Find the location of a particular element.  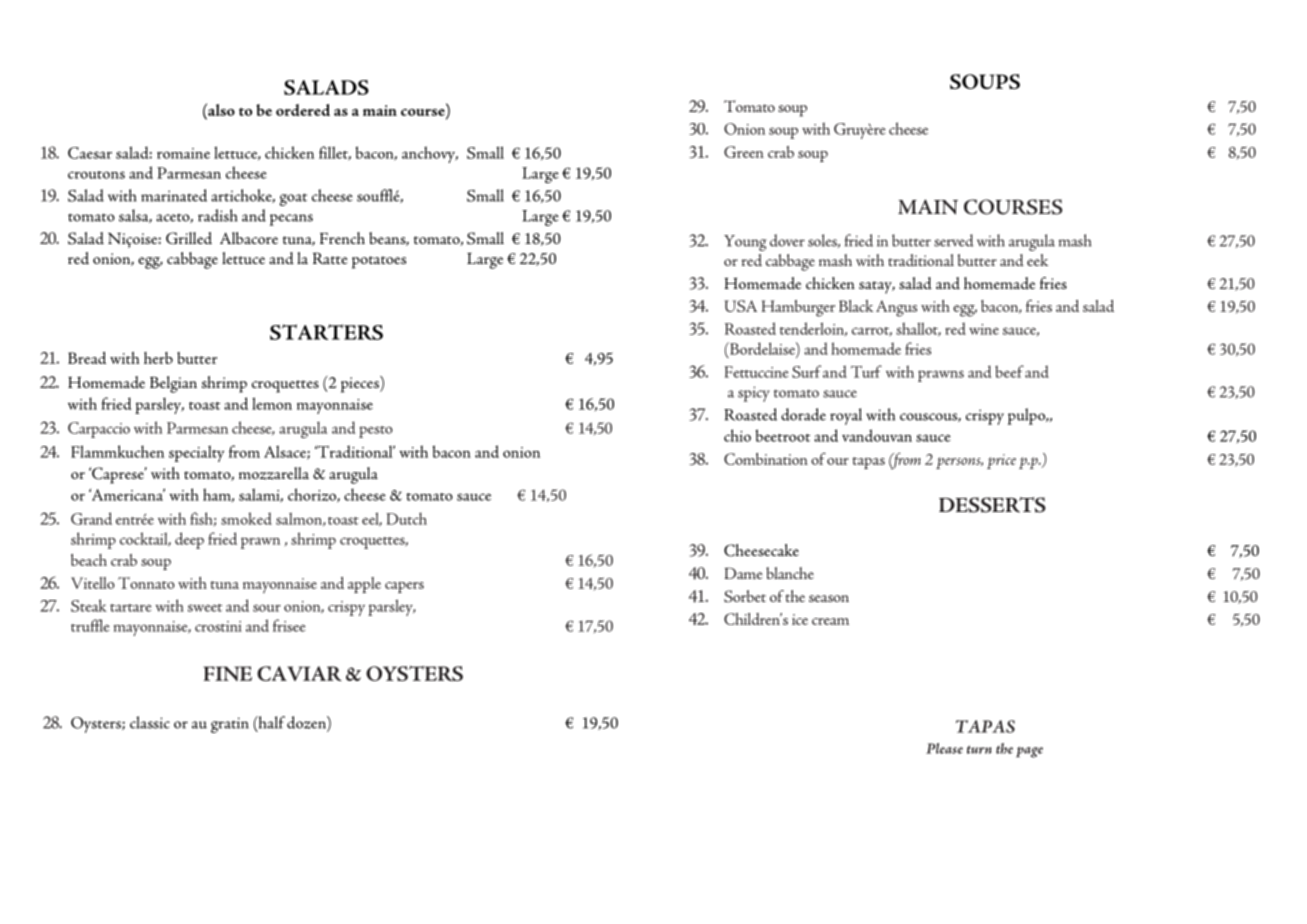

Green is located at coordinates (744, 152).
